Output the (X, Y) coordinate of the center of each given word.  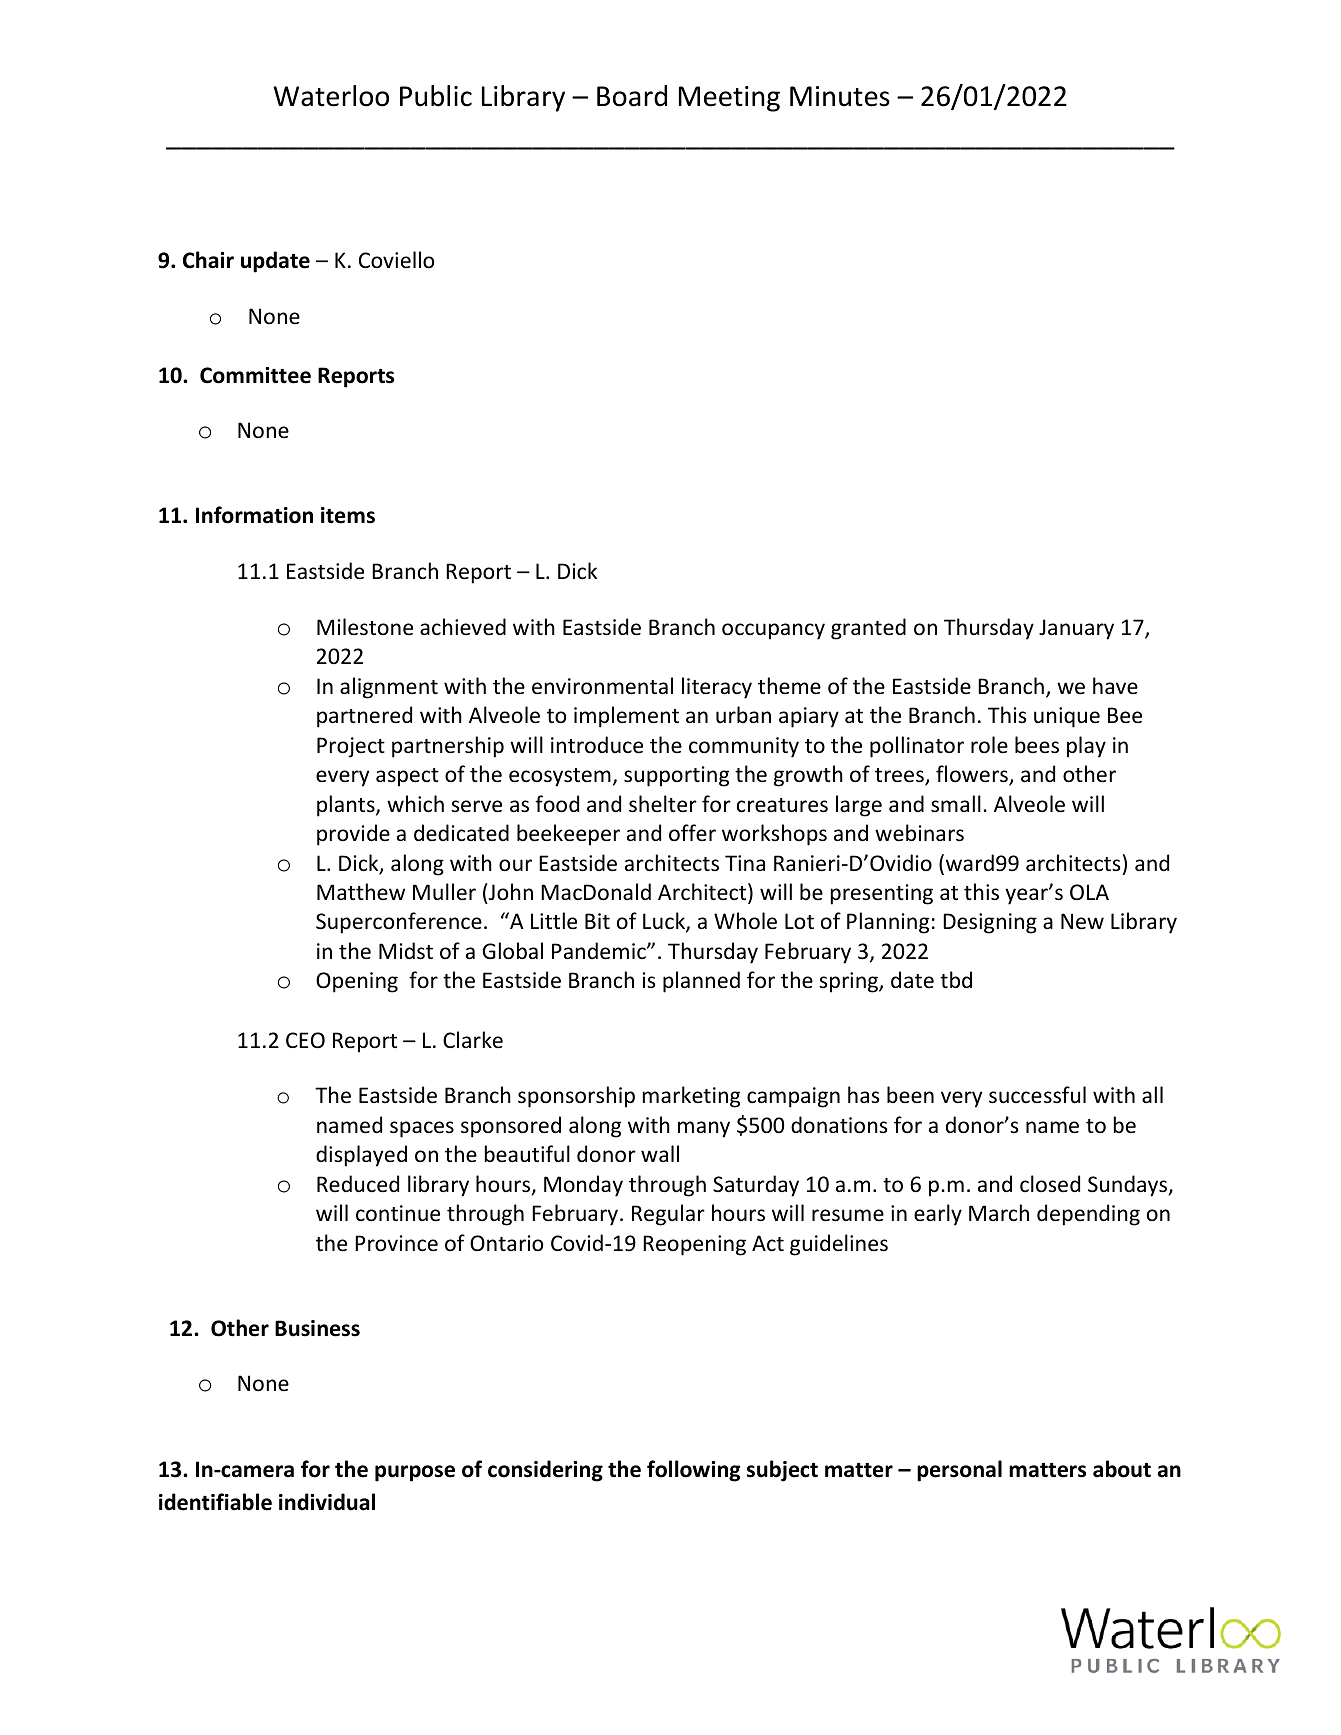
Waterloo (331, 96)
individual (327, 1502)
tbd (956, 980)
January (1076, 629)
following (694, 1471)
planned (701, 982)
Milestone (365, 627)
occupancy (773, 631)
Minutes (840, 96)
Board (632, 96)
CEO (305, 1040)
